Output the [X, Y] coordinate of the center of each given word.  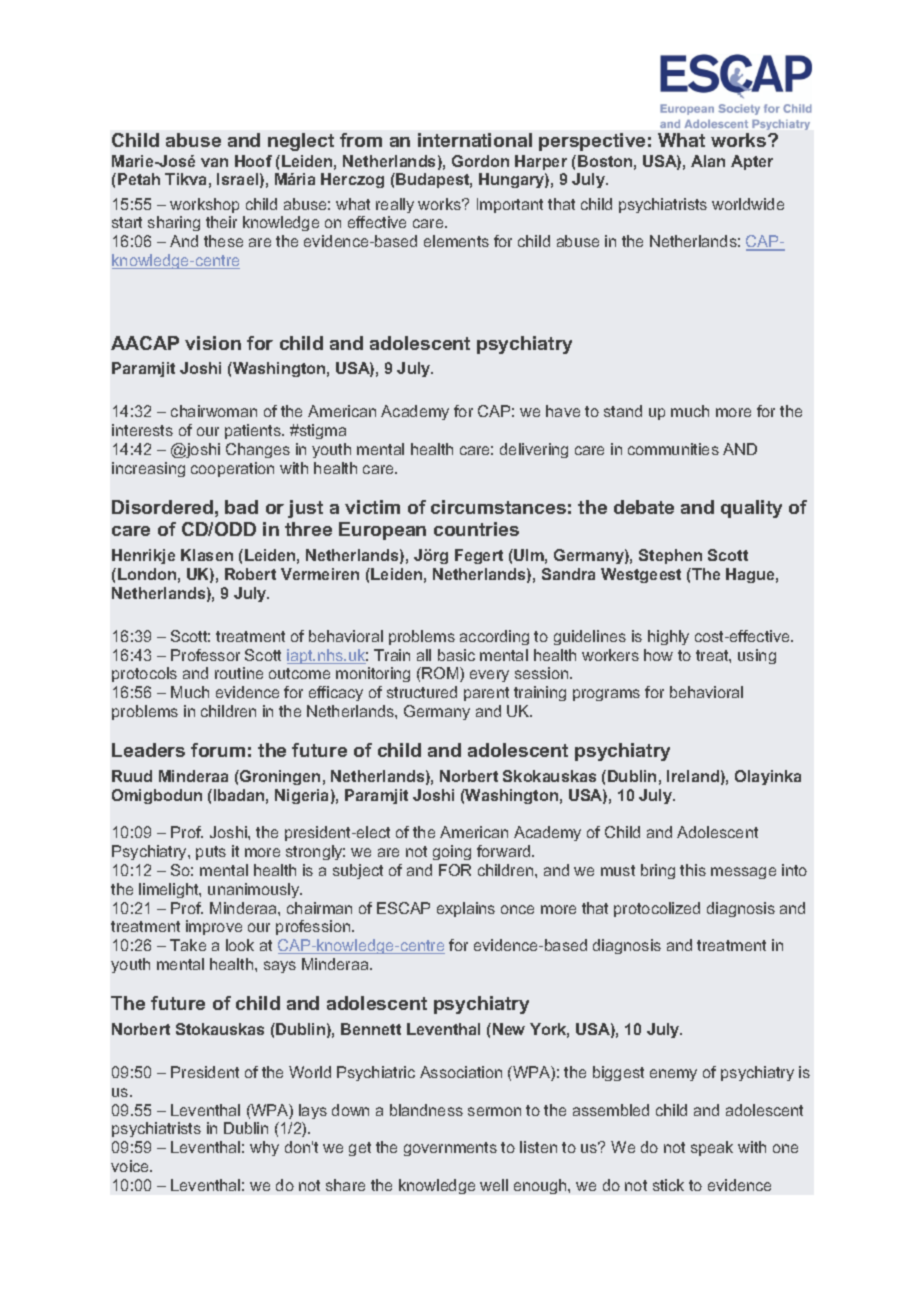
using [757, 656]
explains [466, 909]
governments [450, 1149]
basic [456, 655]
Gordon [480, 161]
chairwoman [214, 411]
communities [673, 449]
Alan [708, 161]
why [264, 1148]
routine [239, 673]
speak [712, 1148]
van [214, 162]
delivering [534, 450]
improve [214, 927]
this [693, 870]
